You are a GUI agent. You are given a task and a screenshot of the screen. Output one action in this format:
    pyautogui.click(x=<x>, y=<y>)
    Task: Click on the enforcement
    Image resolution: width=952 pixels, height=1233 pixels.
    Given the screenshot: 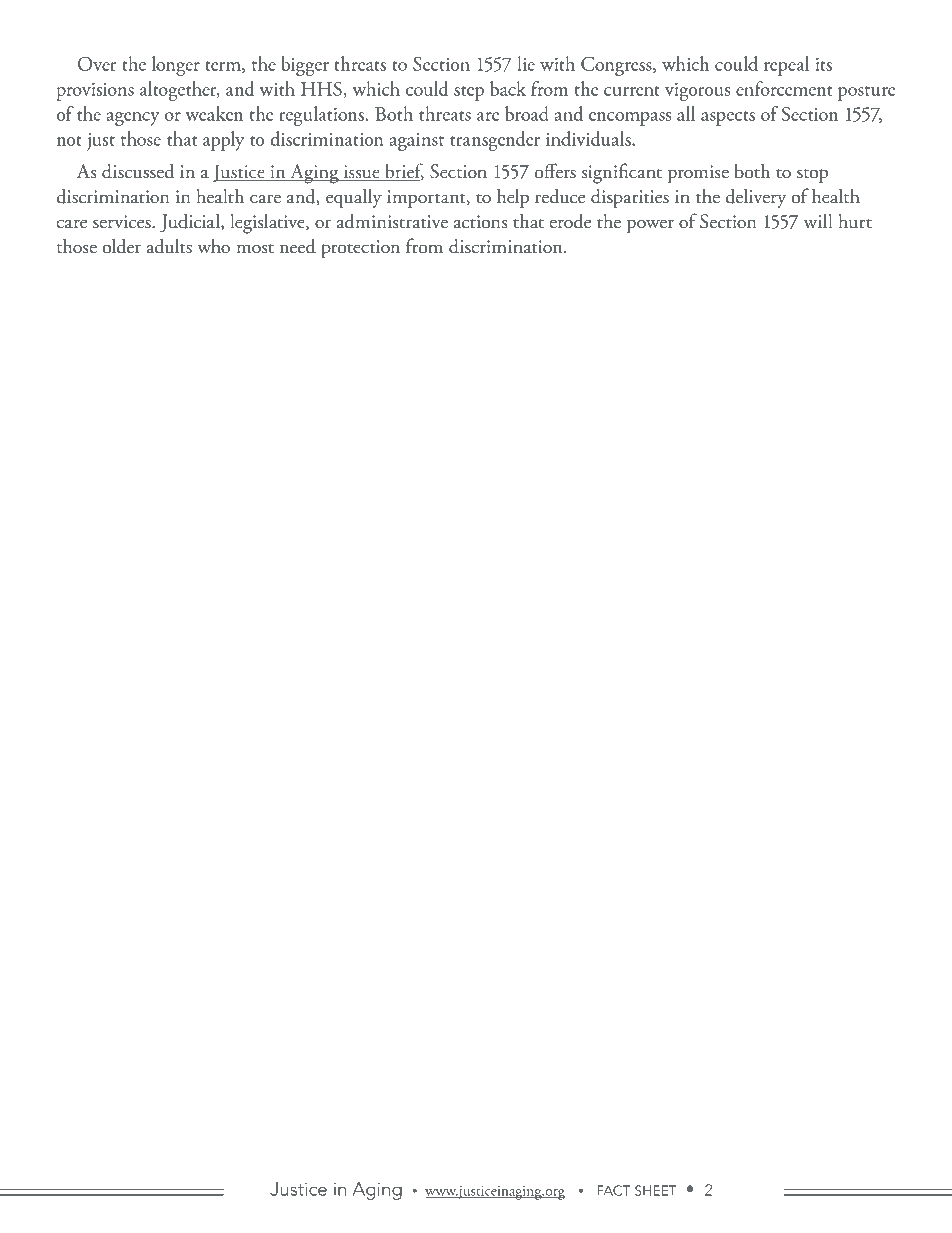 What is the action you would take?
    pyautogui.click(x=784, y=88)
